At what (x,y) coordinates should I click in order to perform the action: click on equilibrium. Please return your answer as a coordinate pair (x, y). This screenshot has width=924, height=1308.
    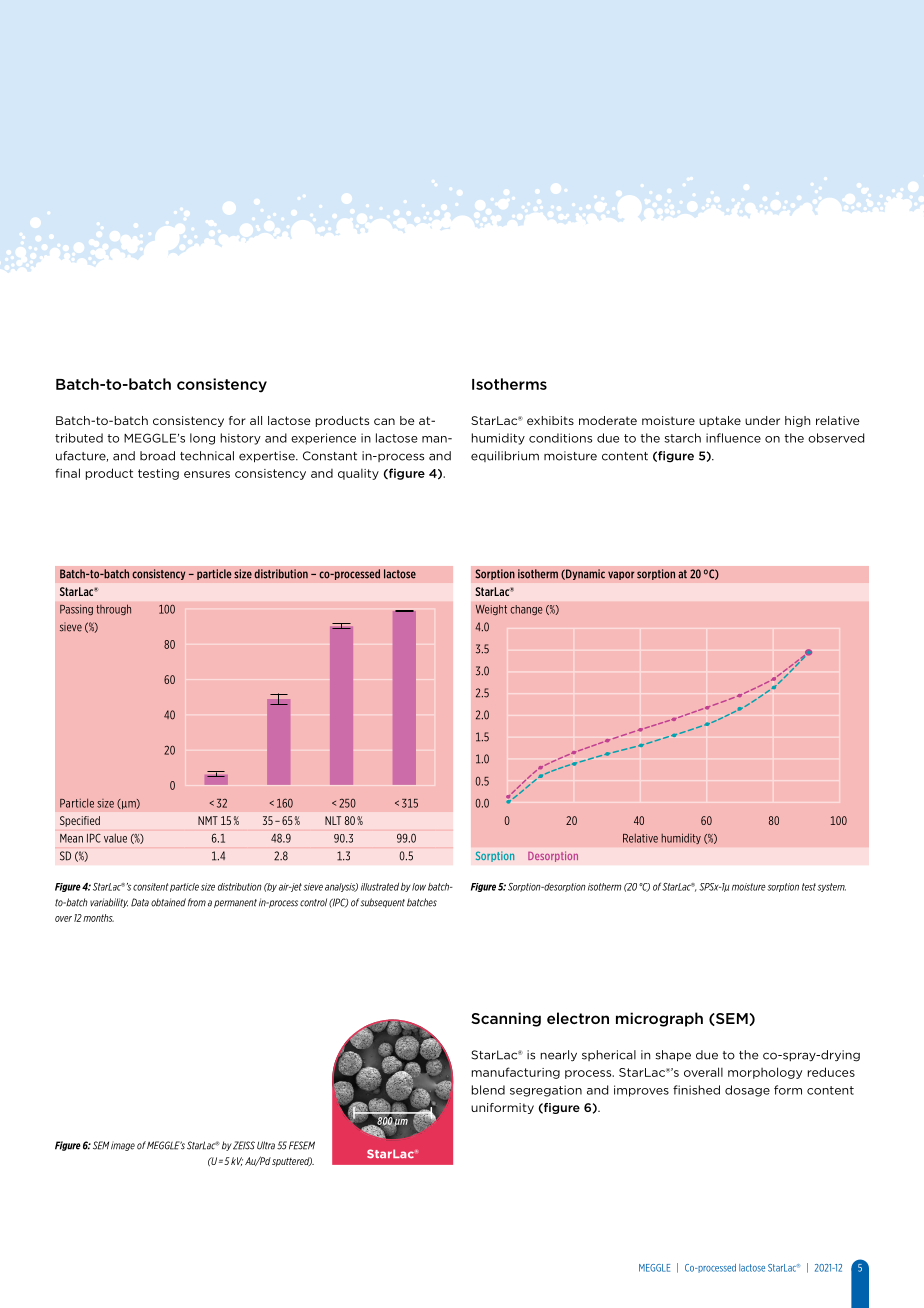
    Looking at the image, I should click on (505, 456).
